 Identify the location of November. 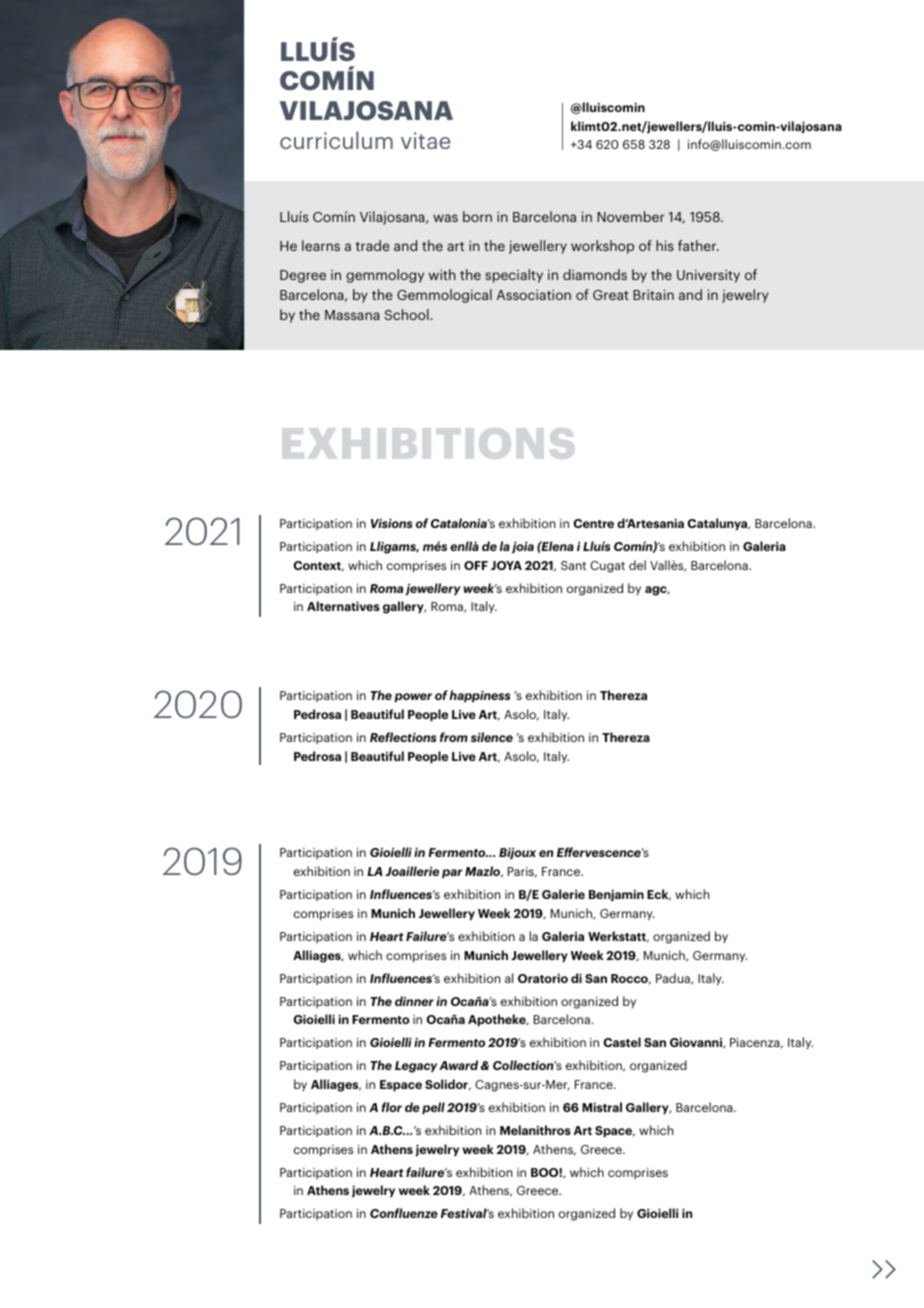
(630, 216).
